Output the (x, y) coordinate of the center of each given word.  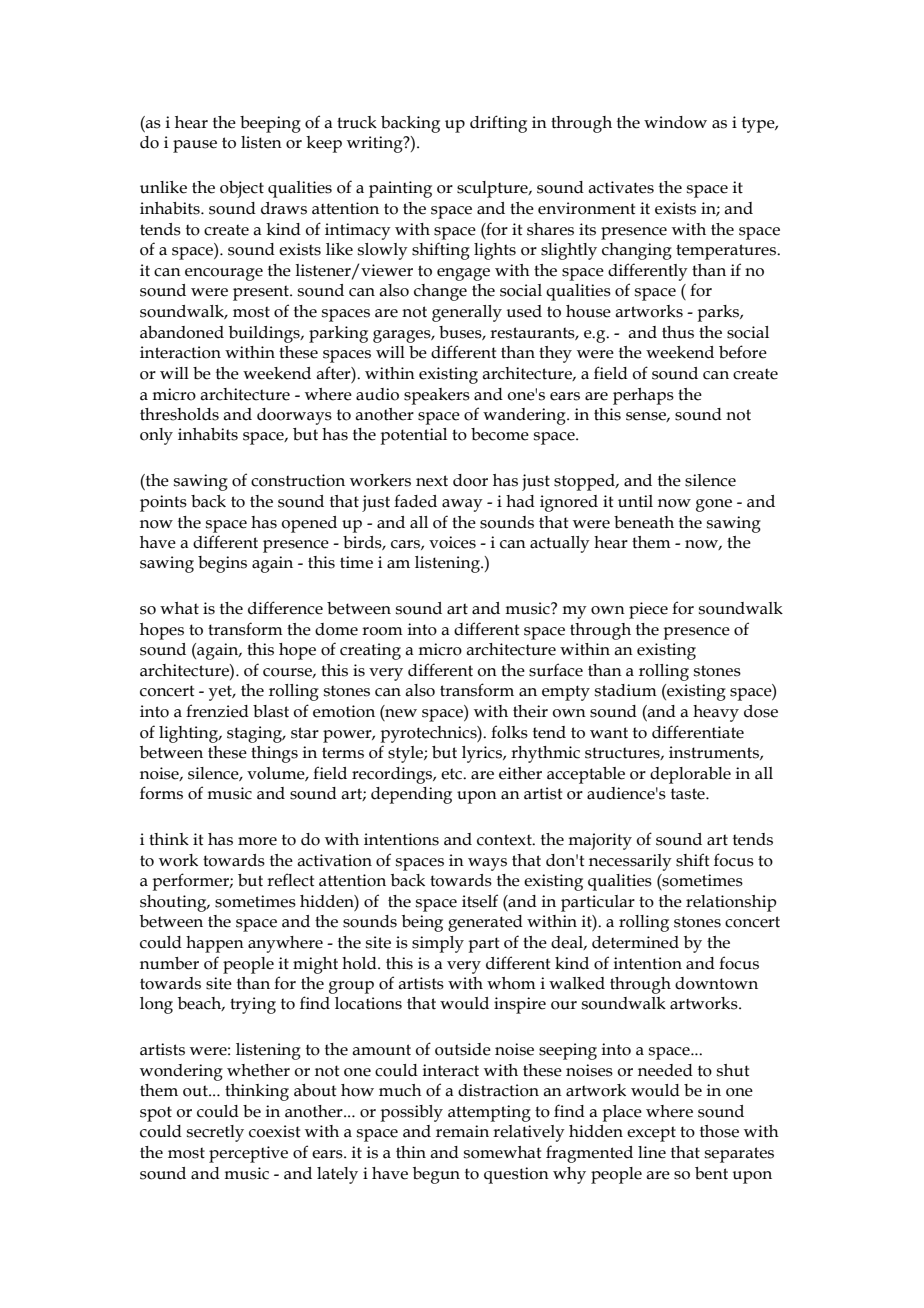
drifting (498, 124)
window (675, 122)
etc (452, 774)
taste (689, 794)
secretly (215, 1133)
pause (195, 146)
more (257, 841)
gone (714, 505)
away (462, 505)
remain (462, 1131)
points (163, 503)
